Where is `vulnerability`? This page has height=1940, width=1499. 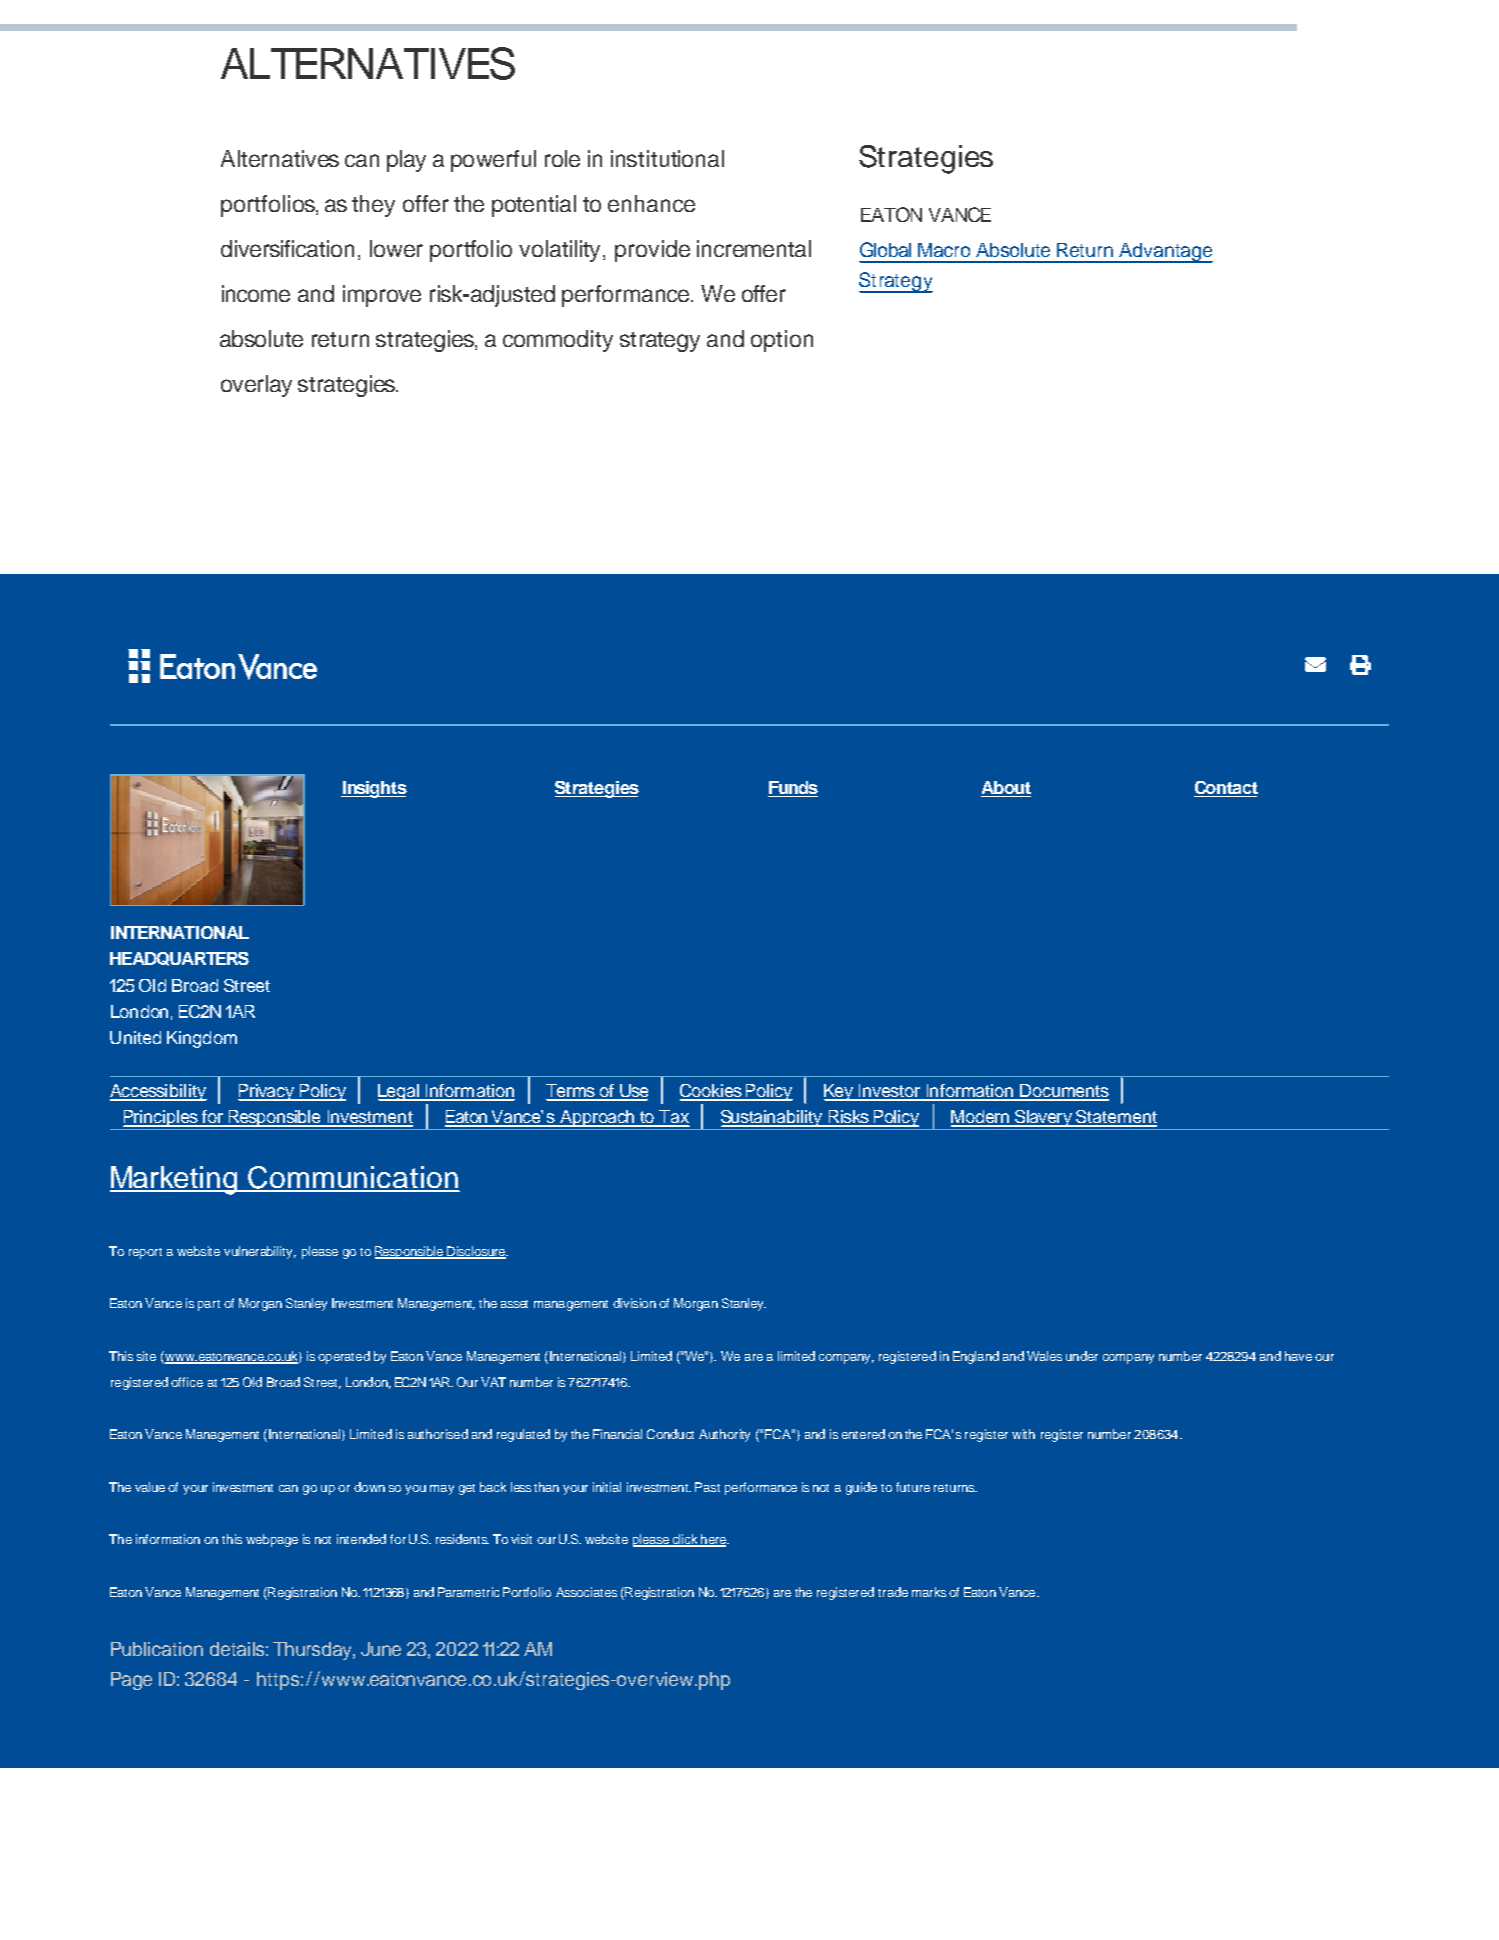 vulnerability is located at coordinates (260, 1252).
